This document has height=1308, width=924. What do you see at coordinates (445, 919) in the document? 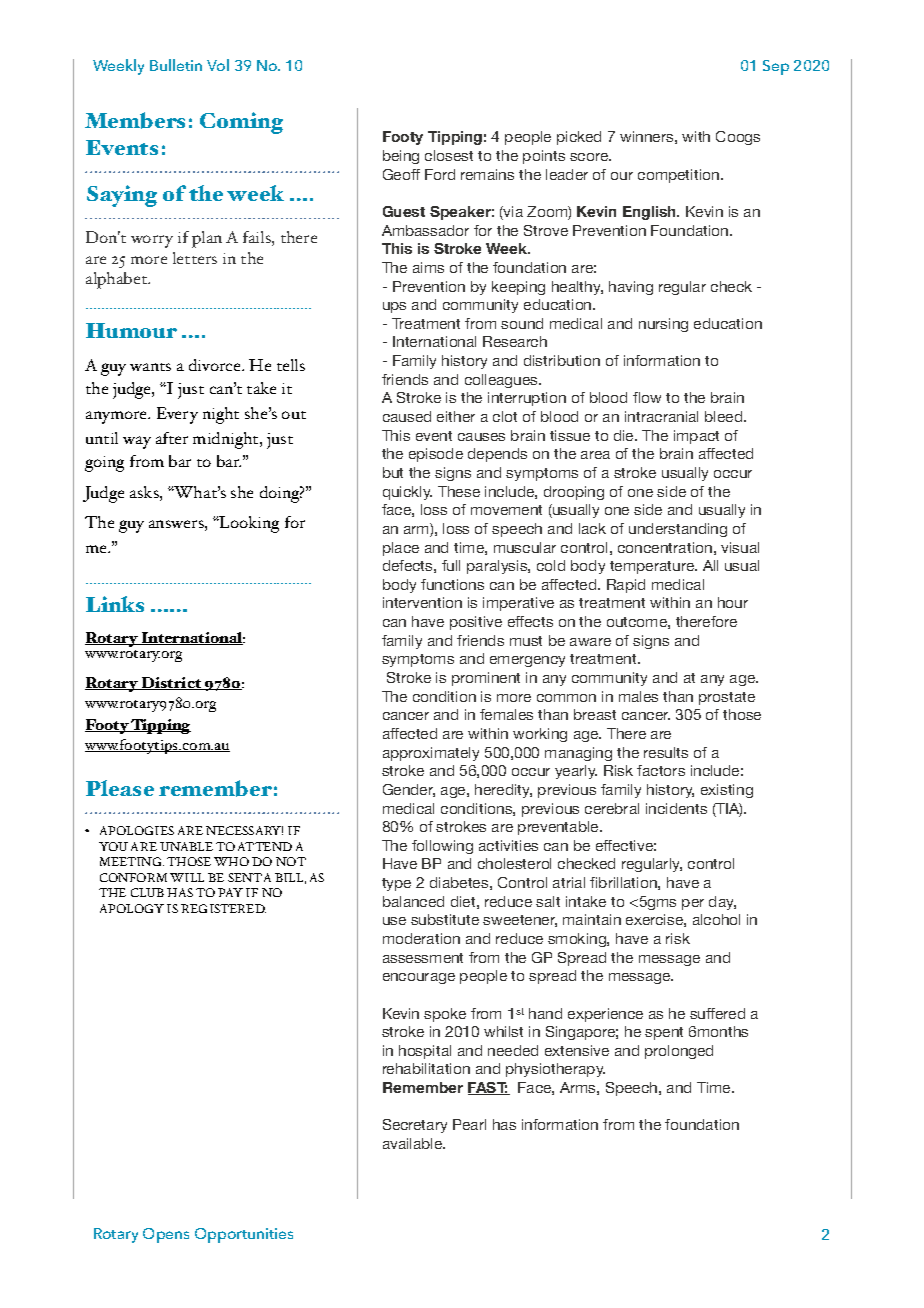
I see `substitute` at bounding box center [445, 919].
